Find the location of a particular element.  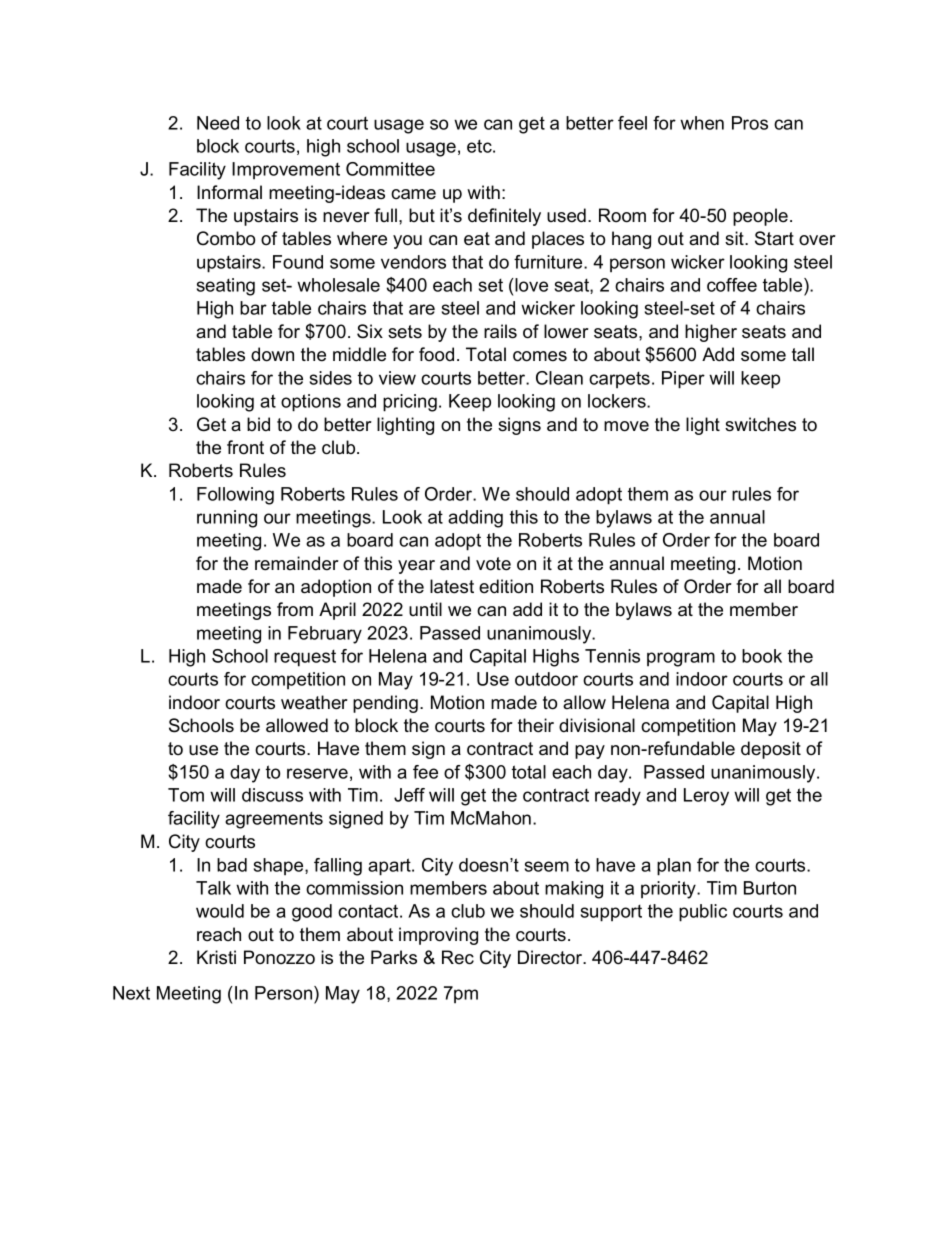

pricing is located at coordinates (410, 403).
